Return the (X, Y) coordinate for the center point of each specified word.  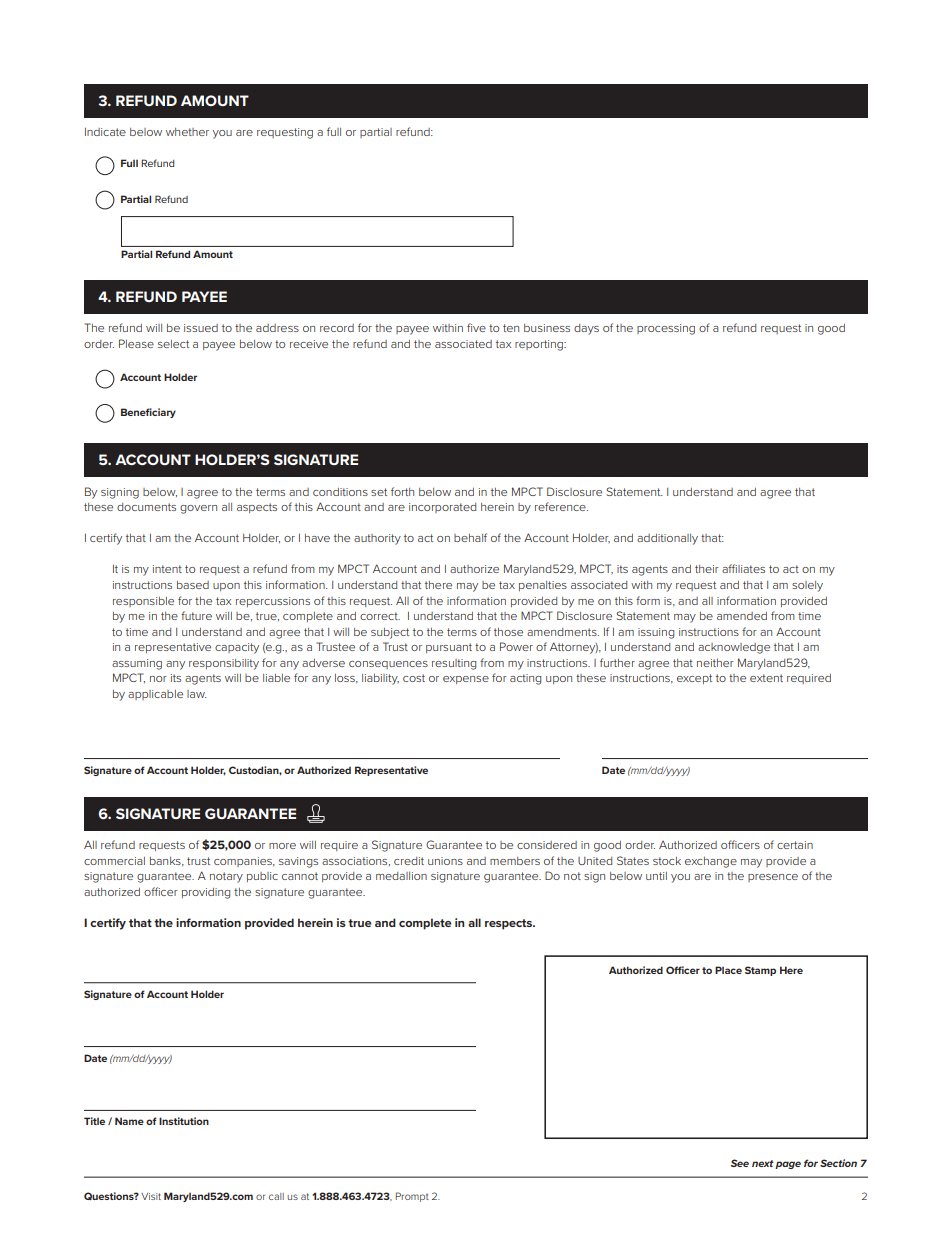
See (740, 1163)
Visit (151, 1196)
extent (766, 678)
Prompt (412, 1197)
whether (187, 132)
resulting (454, 664)
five (476, 327)
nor (158, 679)
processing (666, 329)
